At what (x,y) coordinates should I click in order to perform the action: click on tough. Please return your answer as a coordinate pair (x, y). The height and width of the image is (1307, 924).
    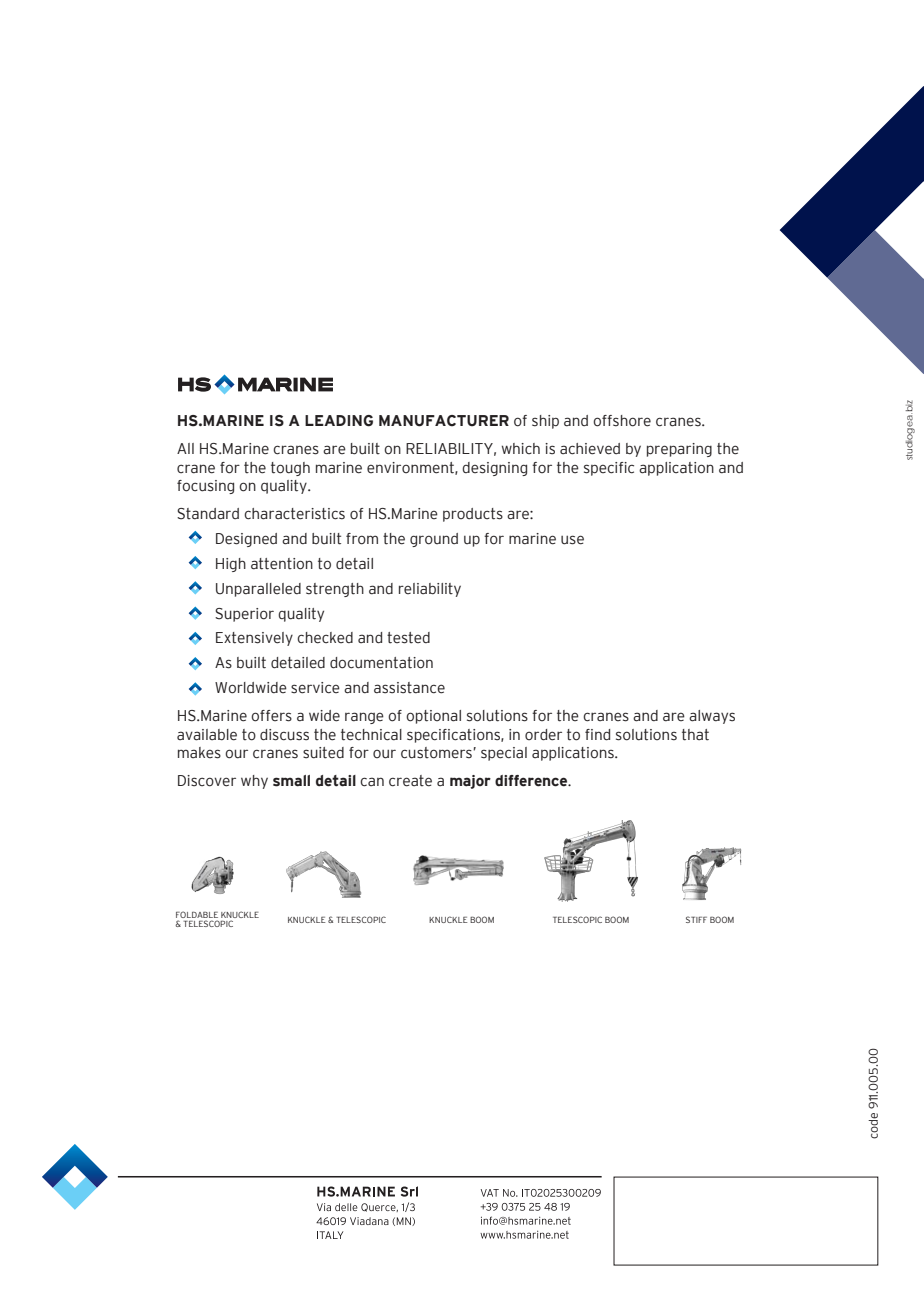
    Looking at the image, I should click on (290, 469).
